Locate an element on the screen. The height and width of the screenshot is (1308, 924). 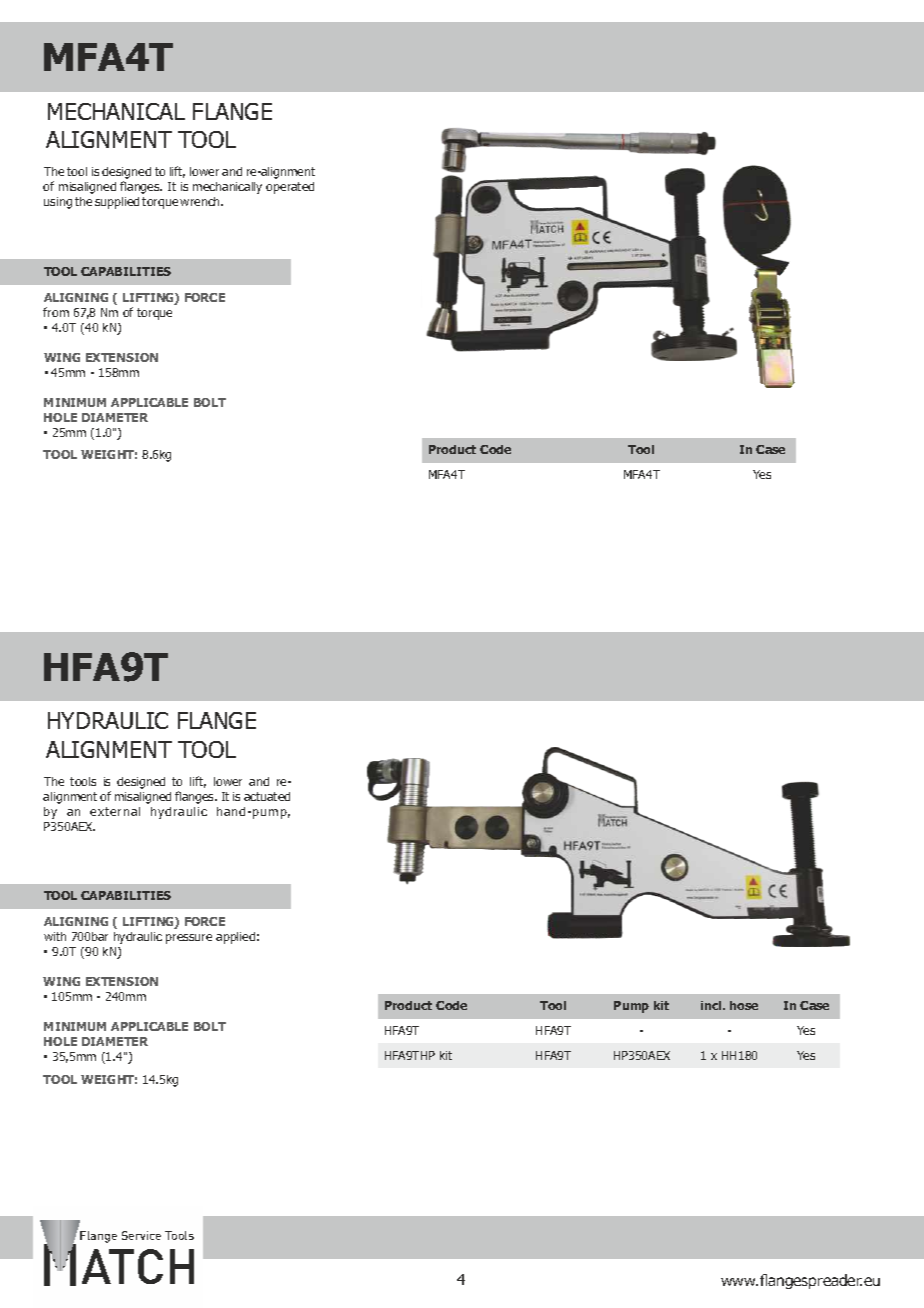
actuated is located at coordinates (267, 796).
